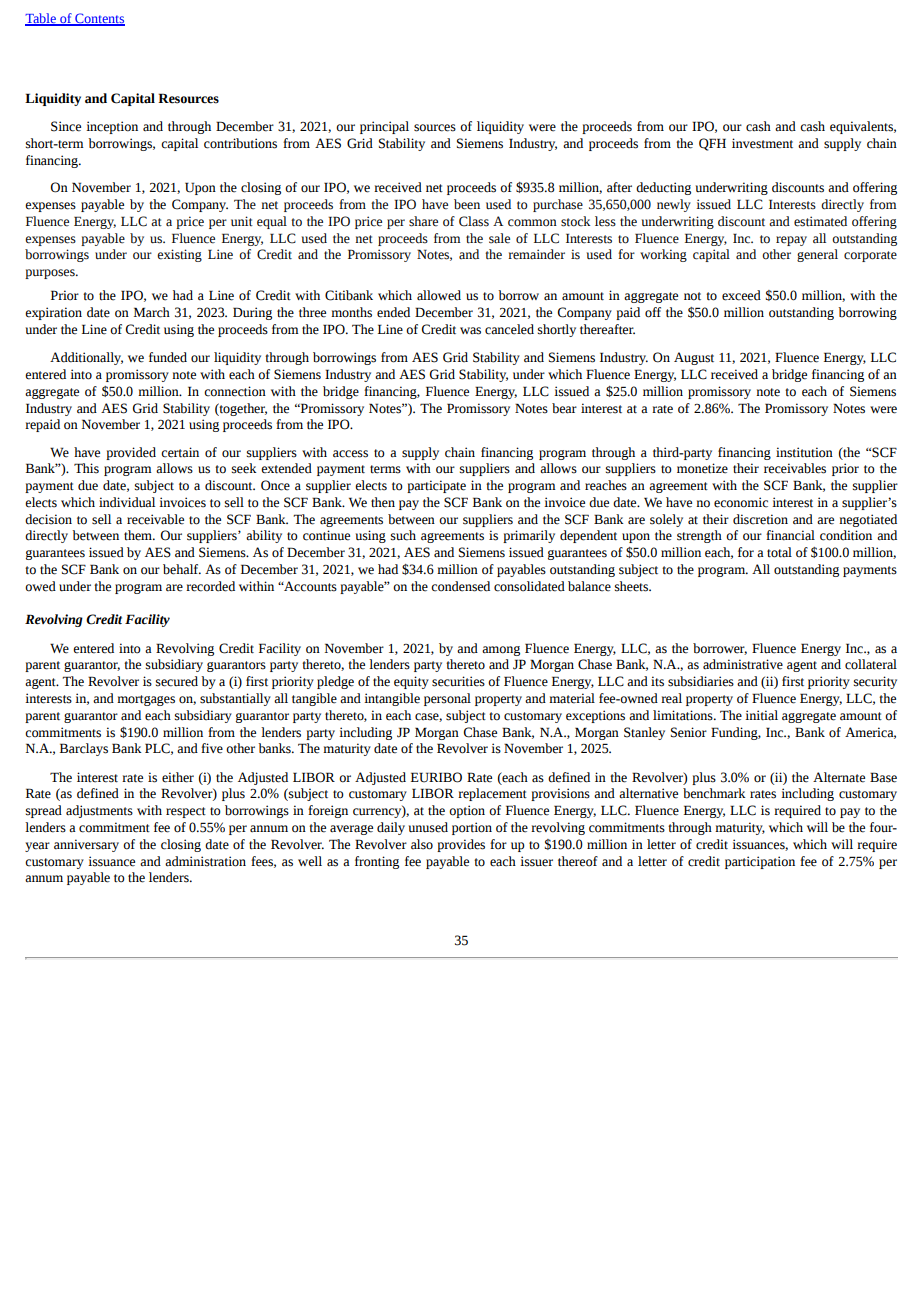 This screenshot has height=1308, width=924. What do you see at coordinates (384, 127) in the screenshot?
I see `principal` at bounding box center [384, 127].
